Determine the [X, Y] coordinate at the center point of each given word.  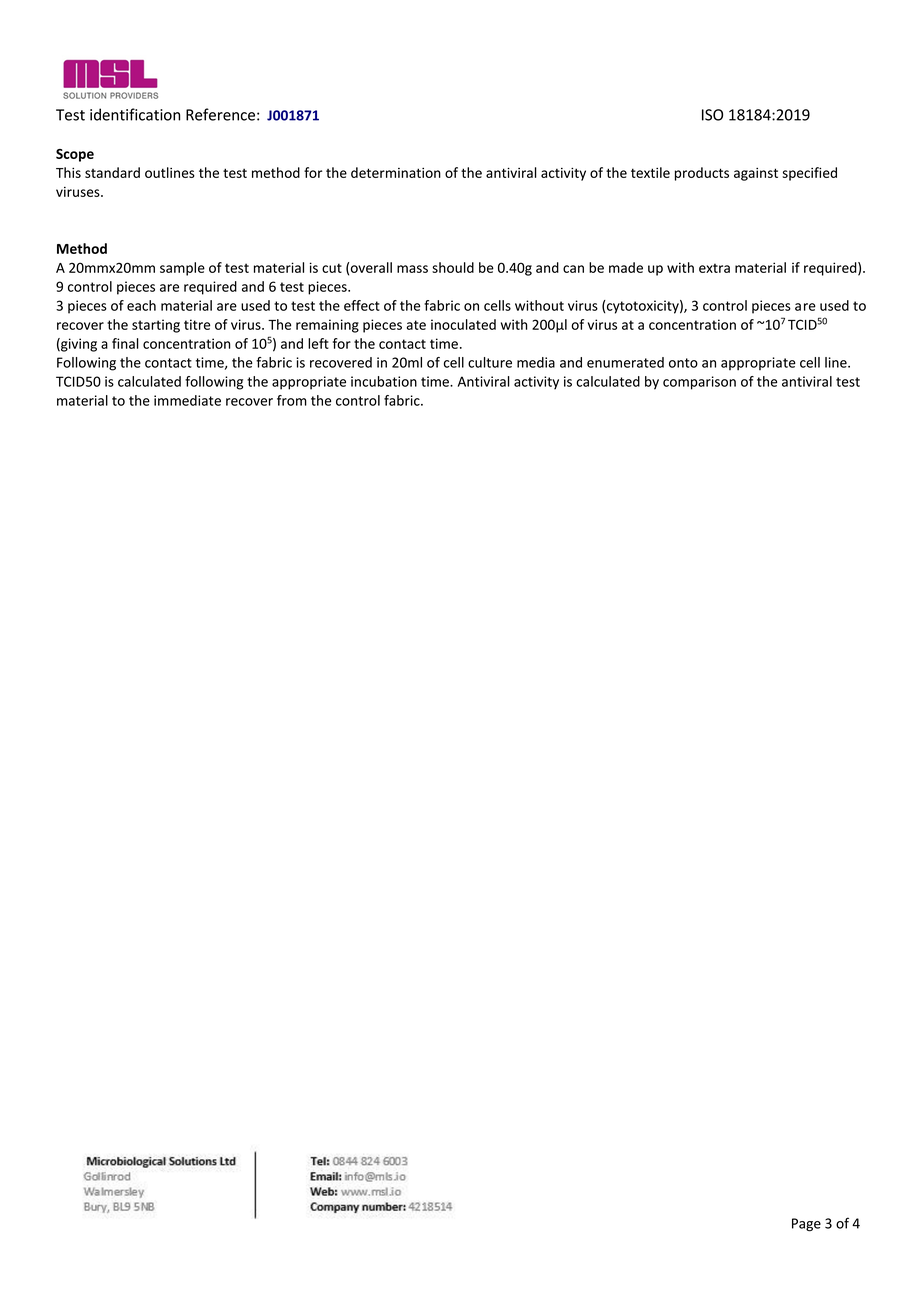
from [292, 400]
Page [806, 1225]
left [318, 343]
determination [396, 172]
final [125, 343]
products [702, 174]
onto [683, 363]
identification [135, 114]
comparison [699, 383]
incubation [384, 381]
